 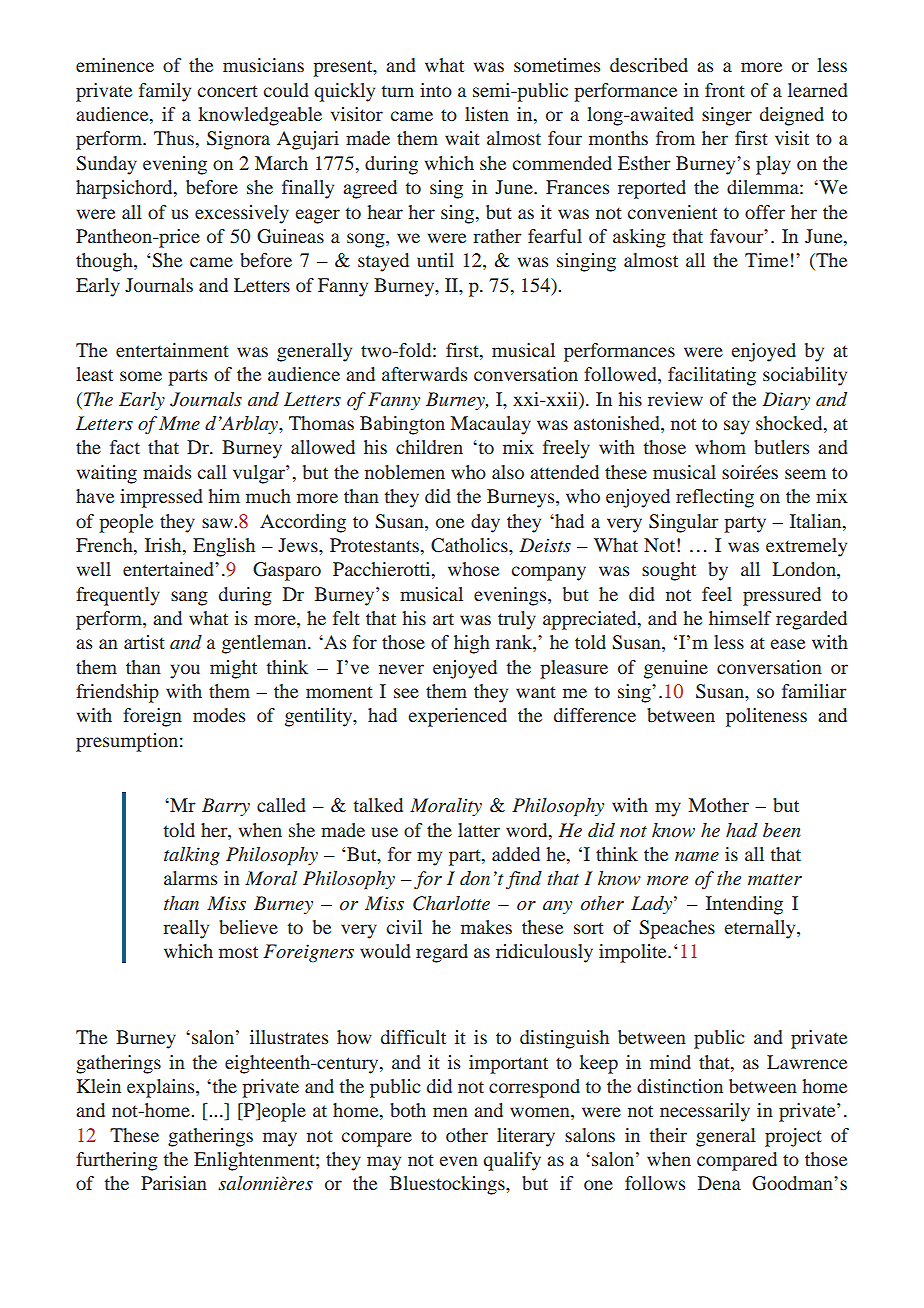 What do you see at coordinates (226, 807) in the screenshot?
I see `Barry` at bounding box center [226, 807].
